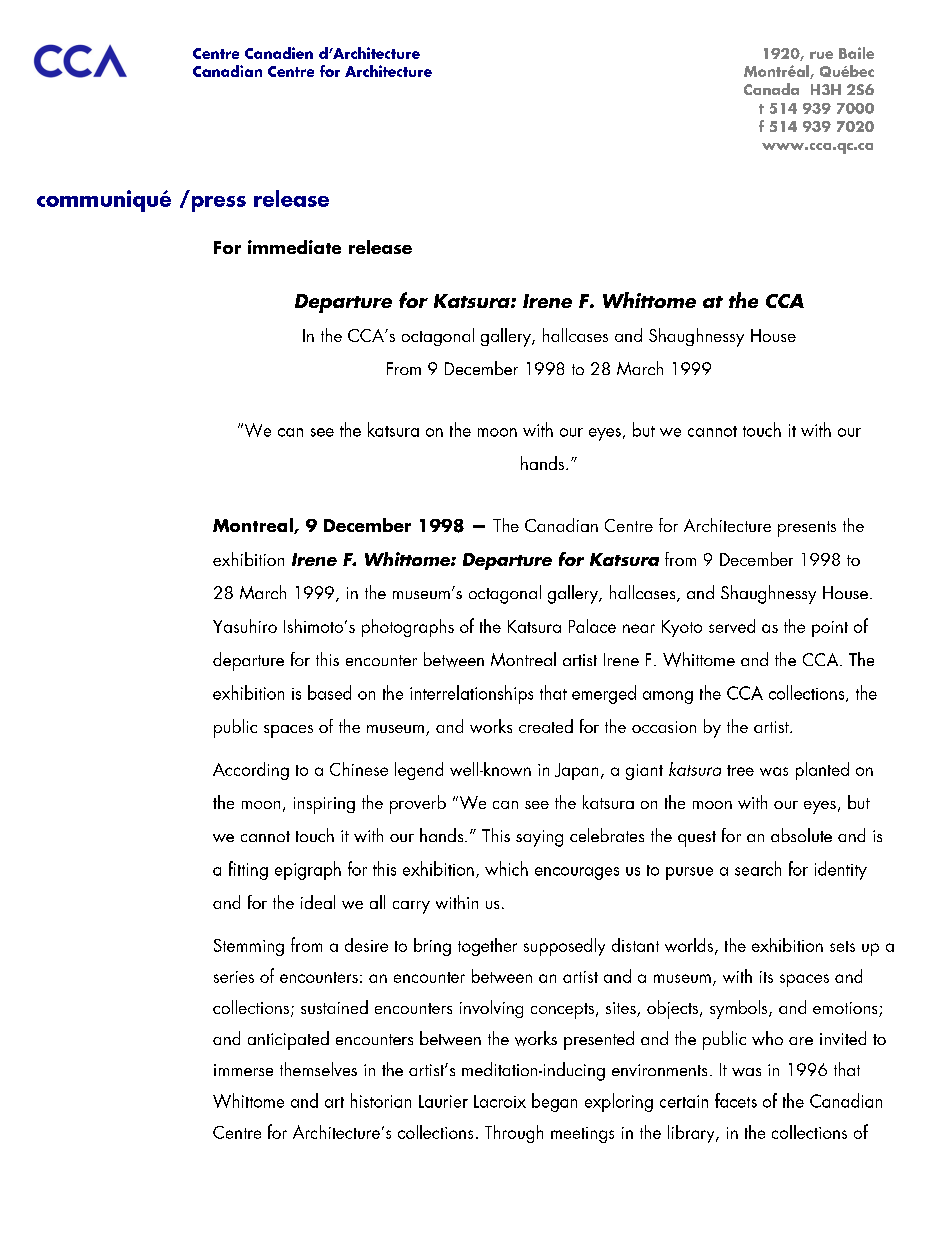  I want to click on based, so click(329, 692).
